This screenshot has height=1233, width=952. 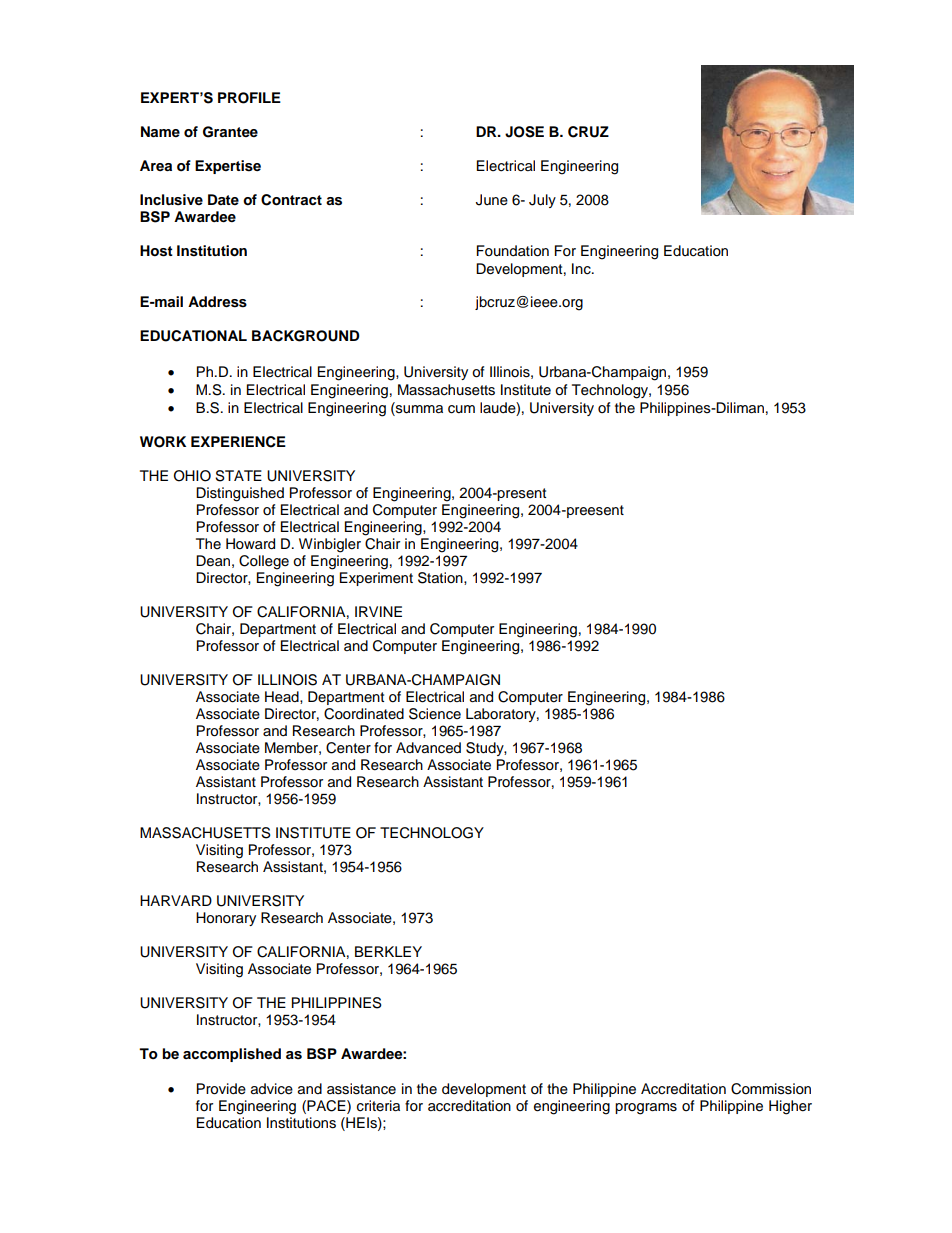 What do you see at coordinates (240, 494) in the screenshot?
I see `Distinguished` at bounding box center [240, 494].
